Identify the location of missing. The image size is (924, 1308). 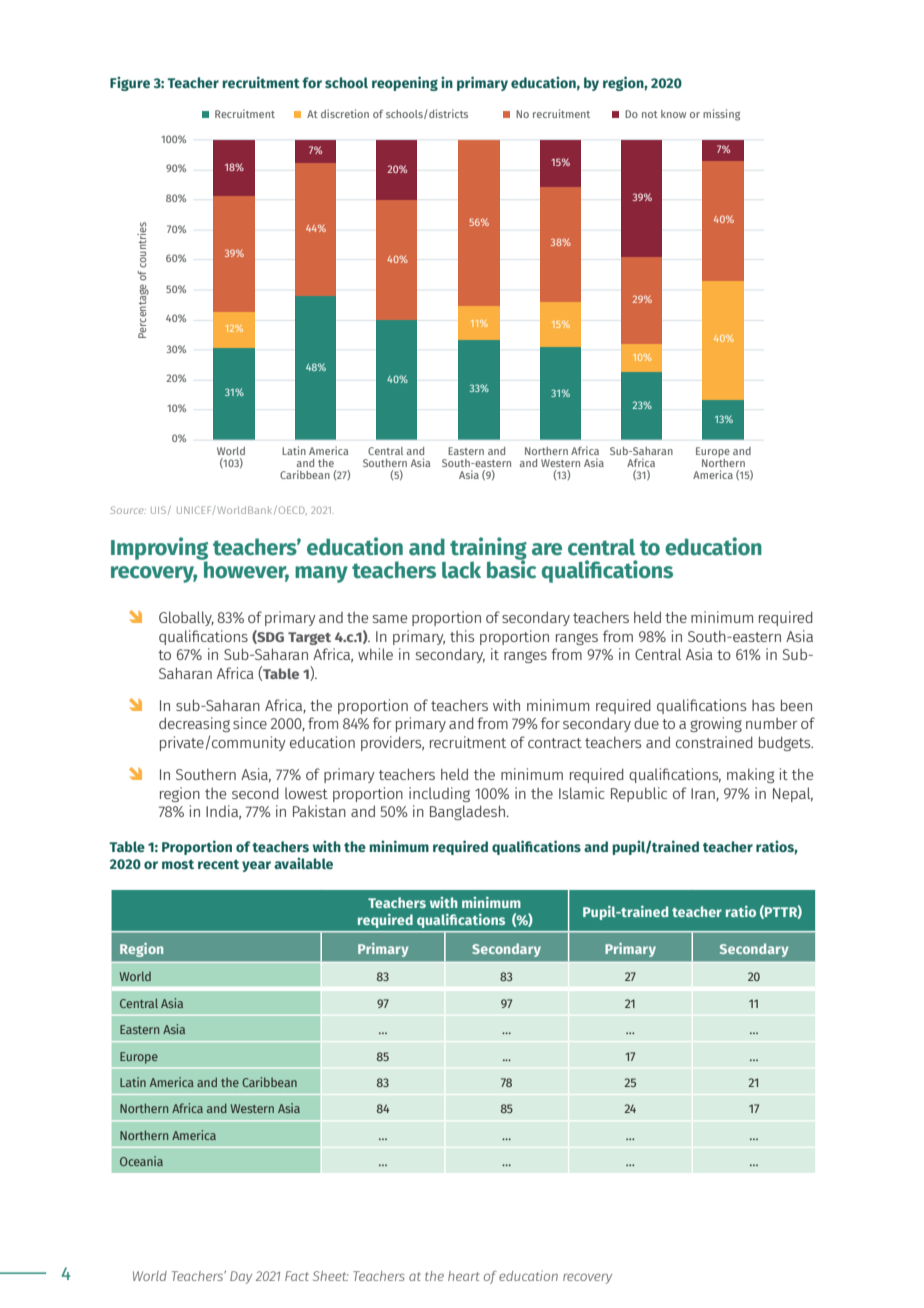
(721, 115).
